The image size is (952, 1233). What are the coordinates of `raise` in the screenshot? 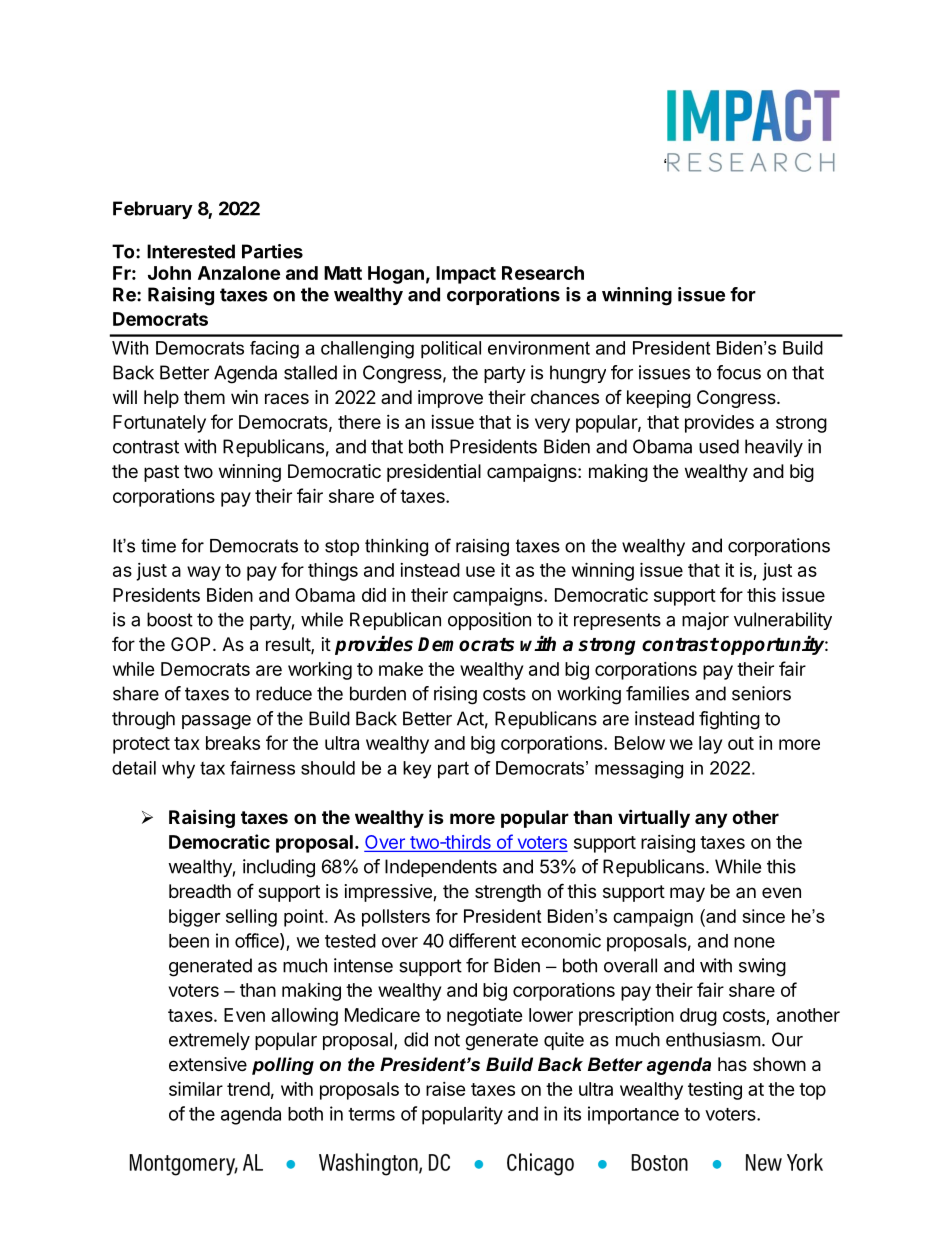 It's located at (446, 1089).
